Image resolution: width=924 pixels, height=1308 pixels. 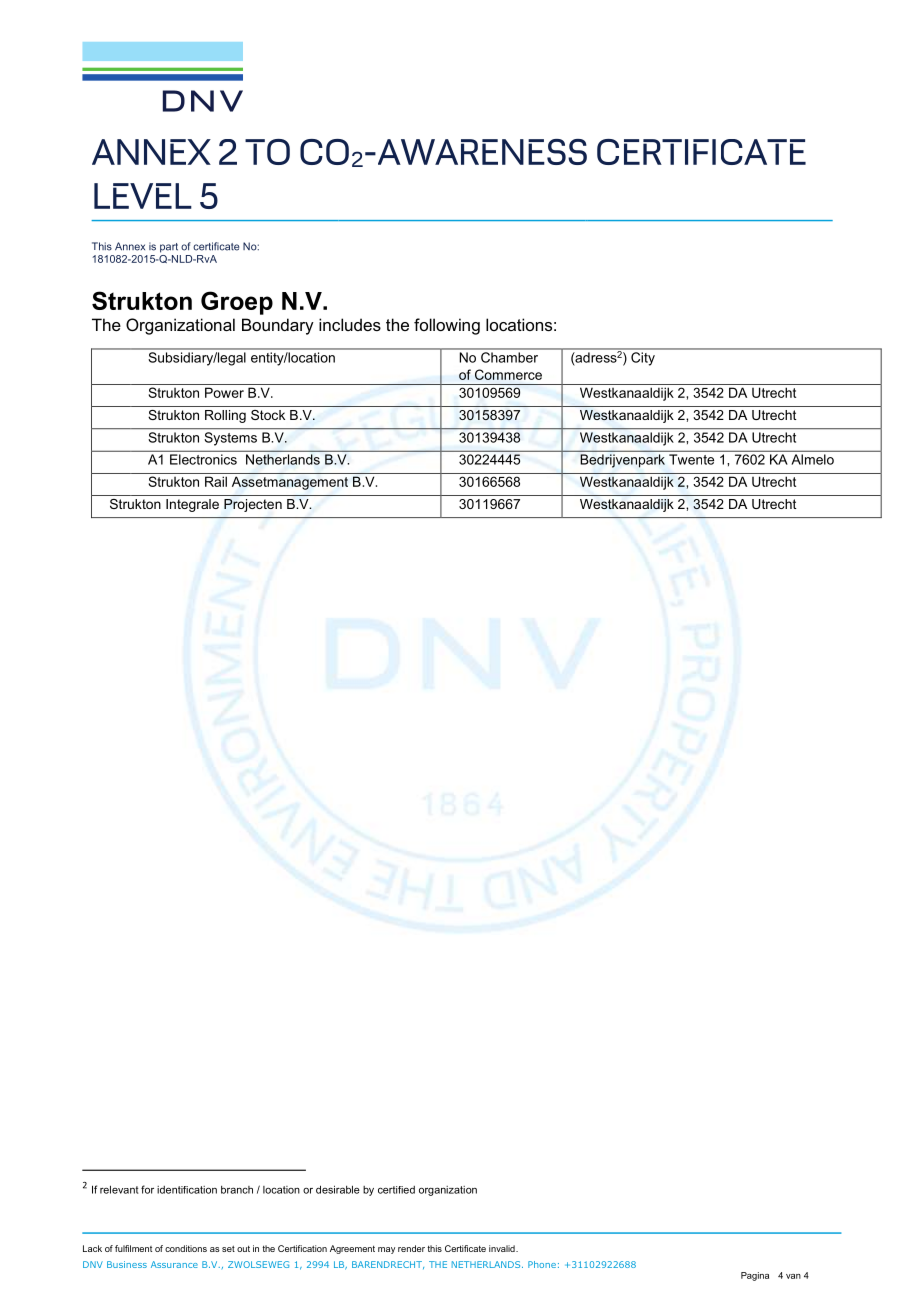 I want to click on Pagina, so click(x=755, y=1276).
